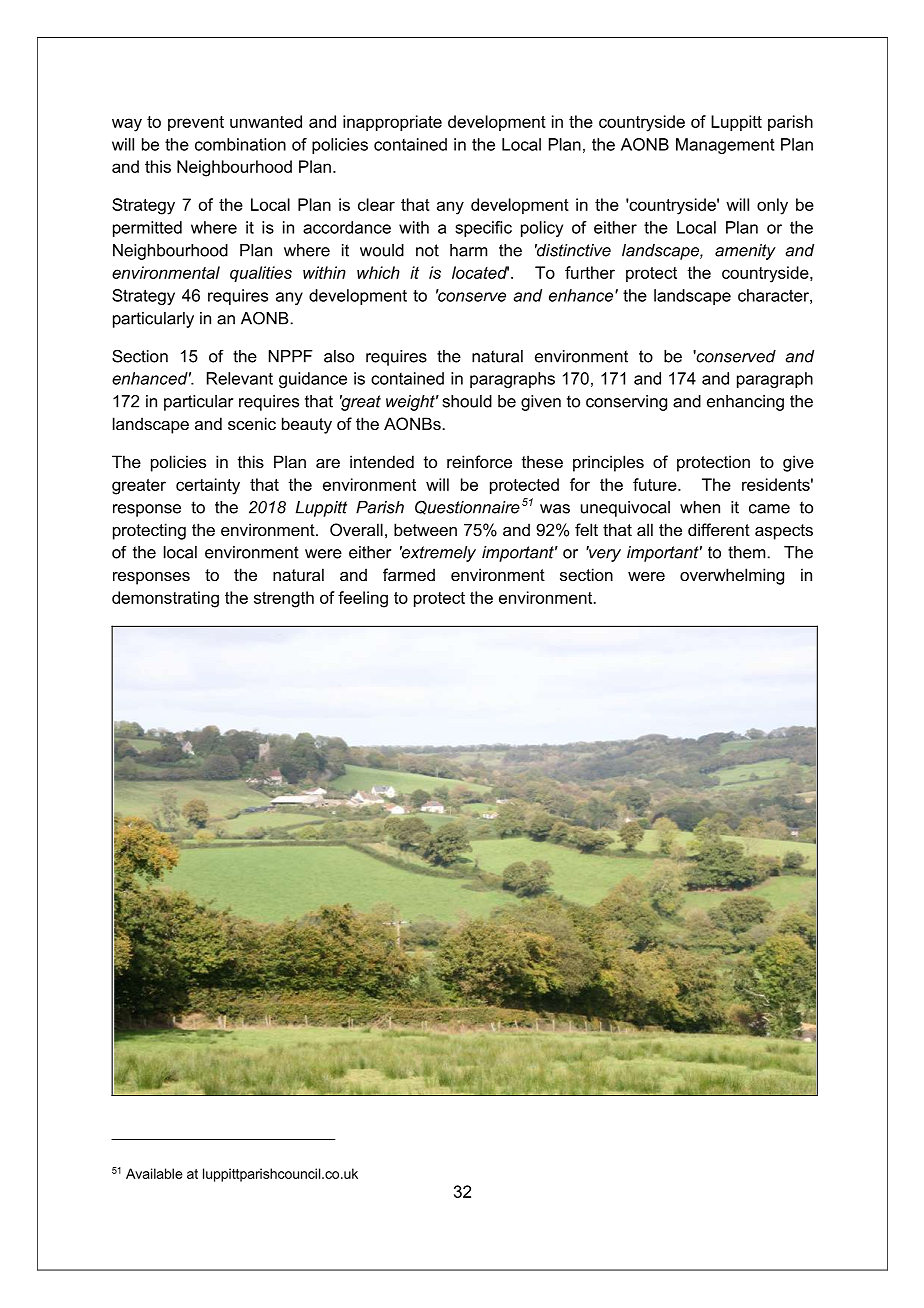 This screenshot has width=924, height=1308. What do you see at coordinates (725, 146) in the screenshot?
I see `Management` at bounding box center [725, 146].
